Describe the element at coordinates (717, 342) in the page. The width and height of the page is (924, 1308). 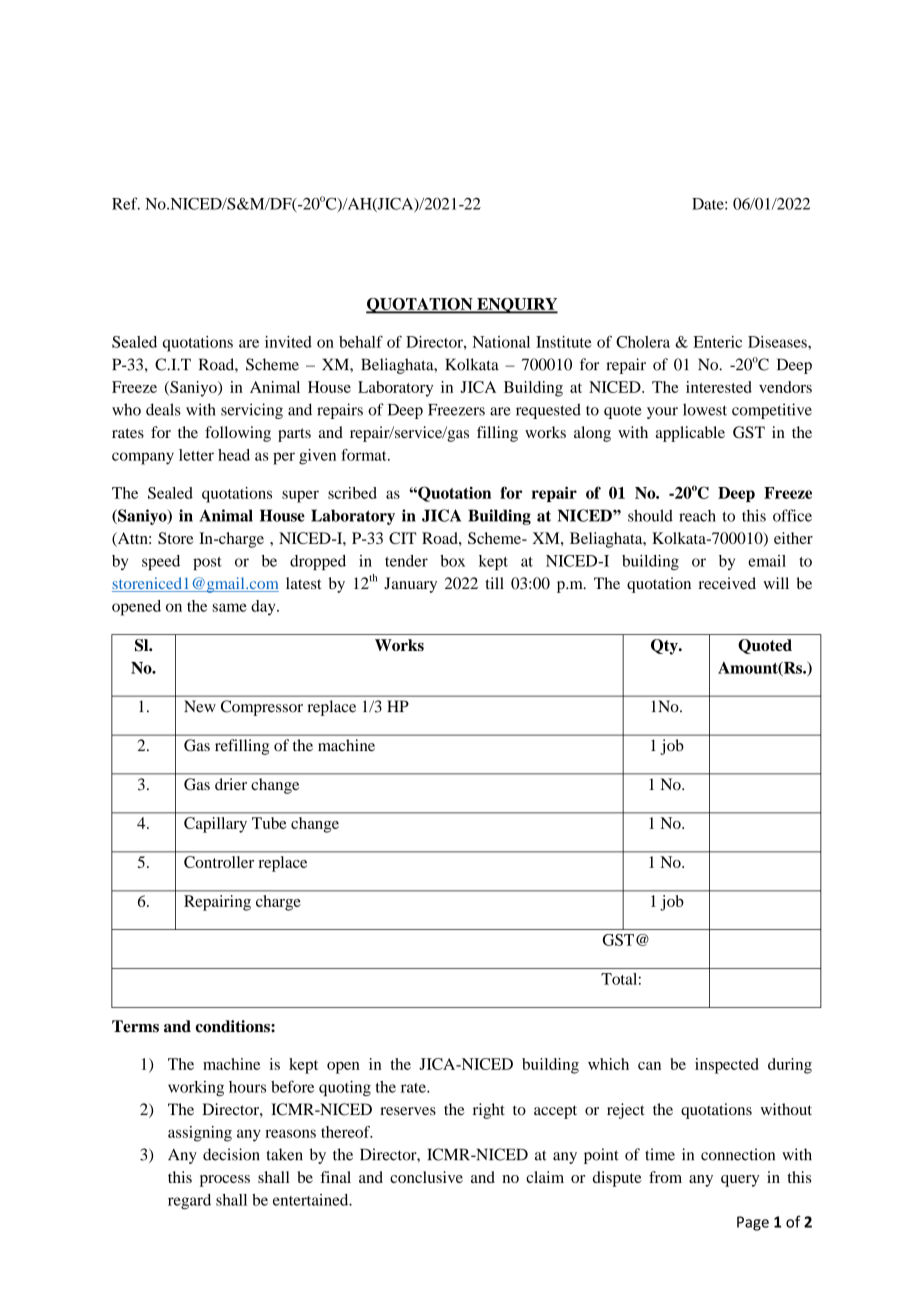
I see `Enteric` at that location.
